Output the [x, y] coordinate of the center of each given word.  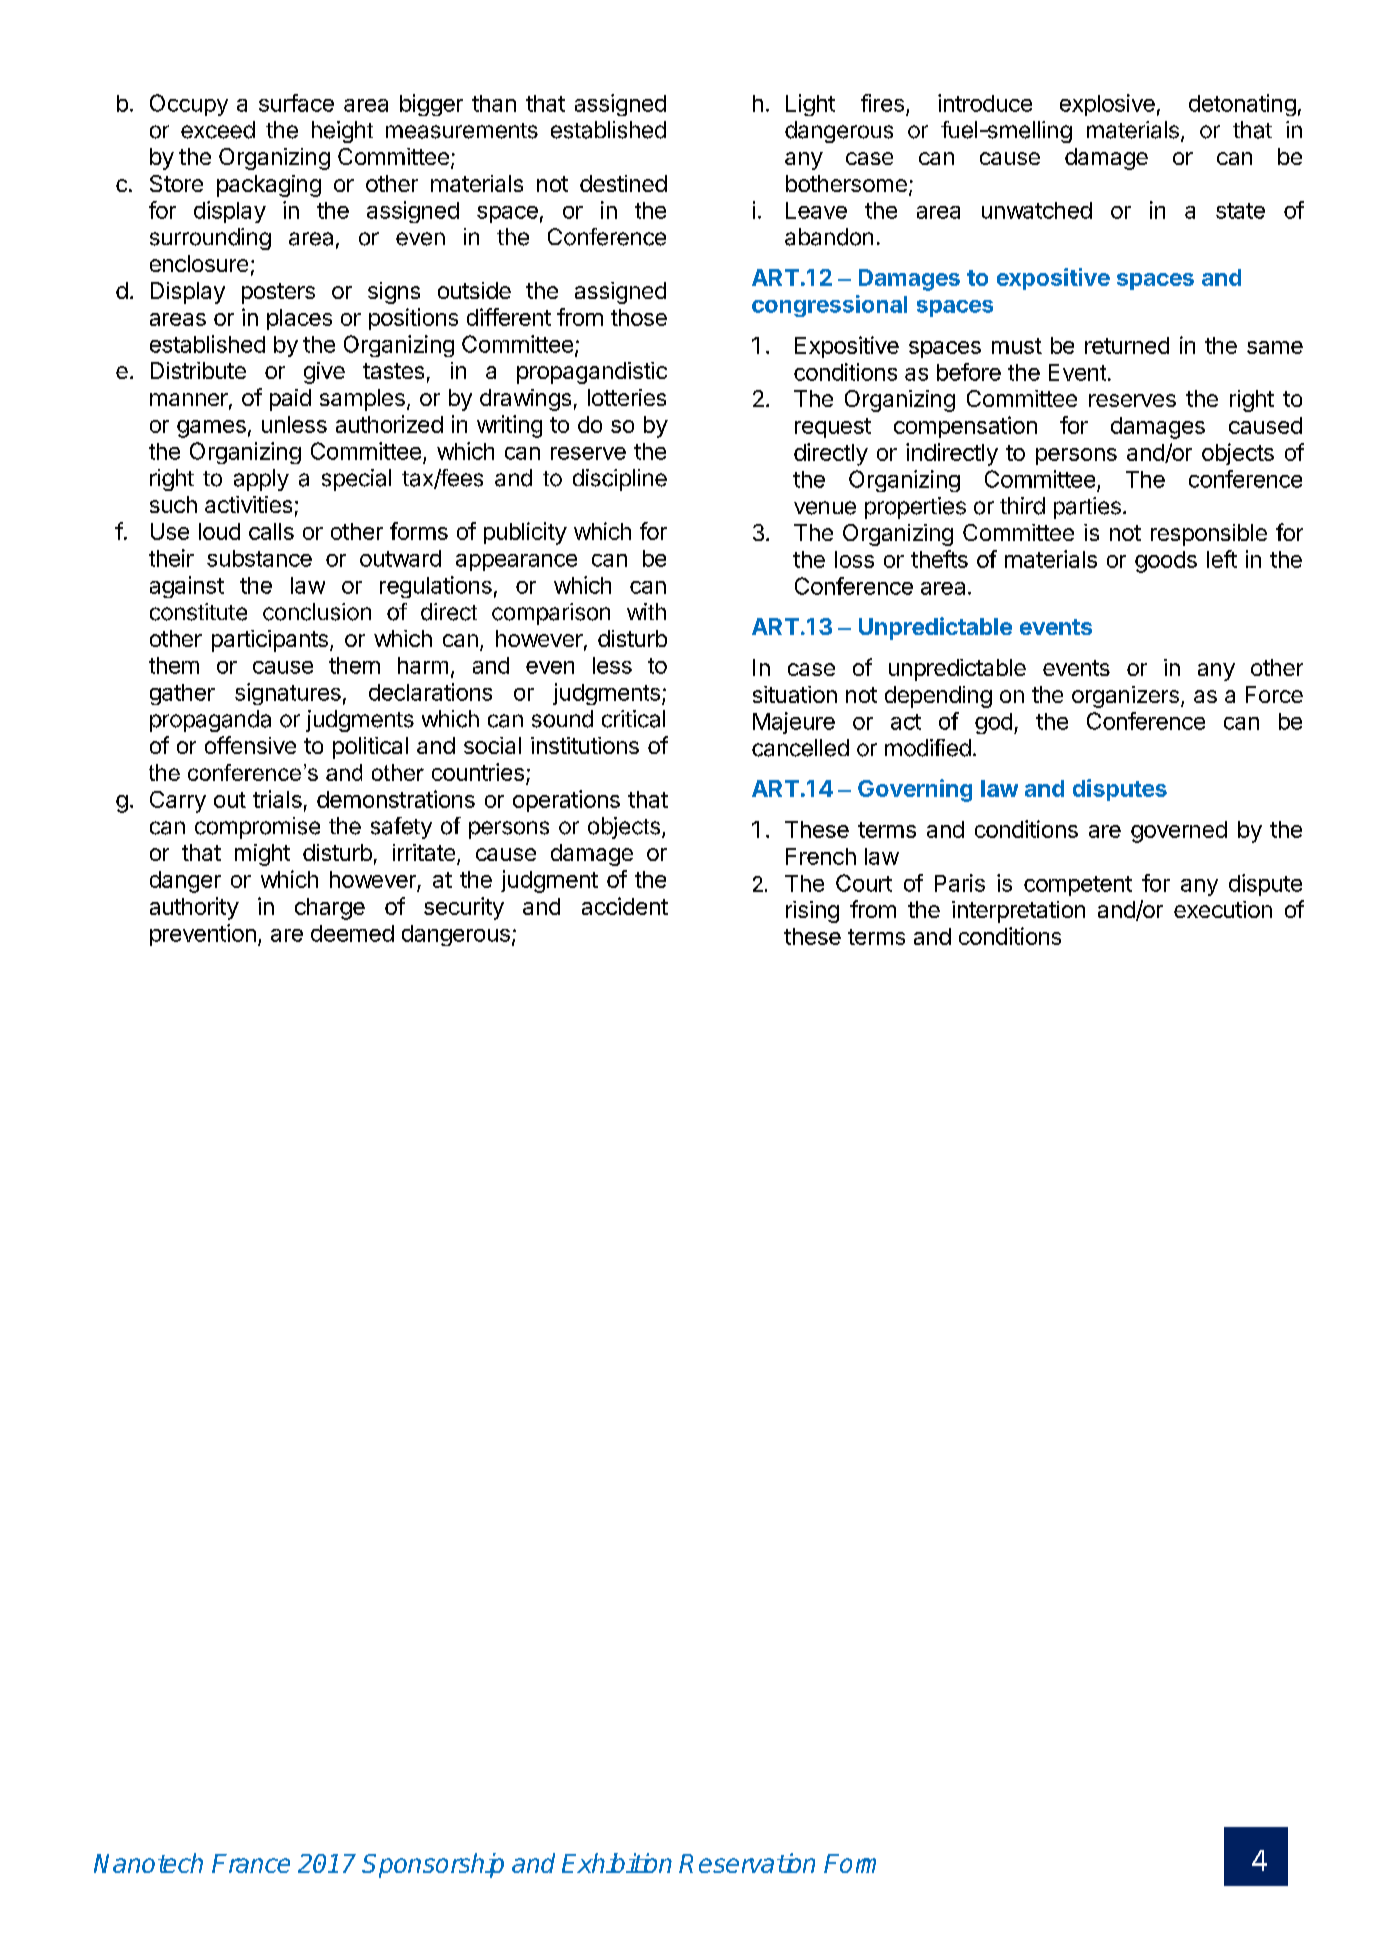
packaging [269, 186]
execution [1223, 909]
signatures [288, 694]
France [251, 1863]
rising [812, 912]
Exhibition [617, 1863]
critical [633, 719]
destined [623, 183]
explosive [1107, 105]
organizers [1125, 697]
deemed [352, 933]
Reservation [747, 1863]
